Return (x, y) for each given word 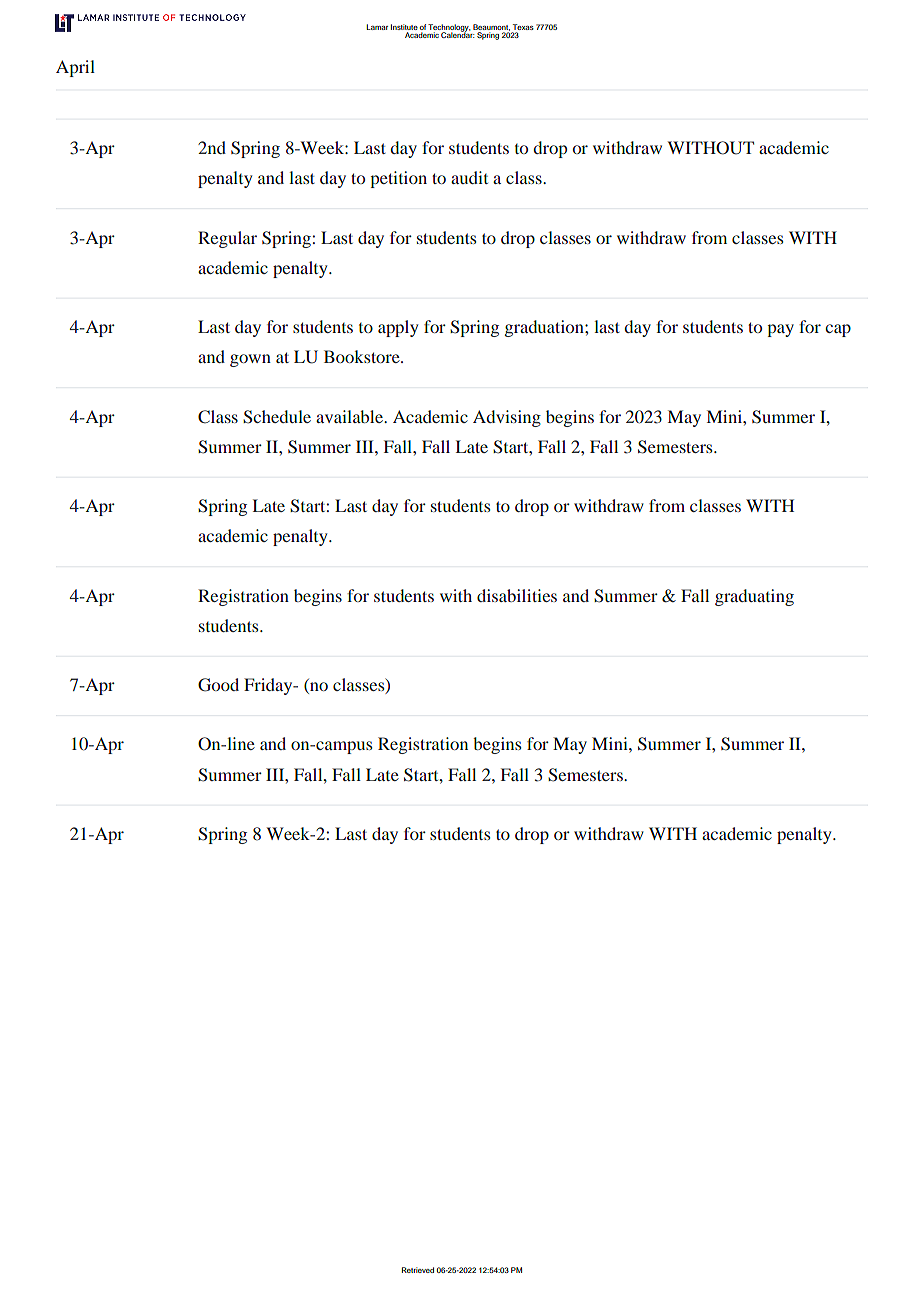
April (75, 68)
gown (250, 360)
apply (398, 328)
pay (780, 330)
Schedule (277, 417)
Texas (523, 27)
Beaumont (491, 27)
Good (218, 685)
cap (838, 330)
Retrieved (418, 1270)
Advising (507, 418)
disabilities (517, 595)
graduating (754, 597)
